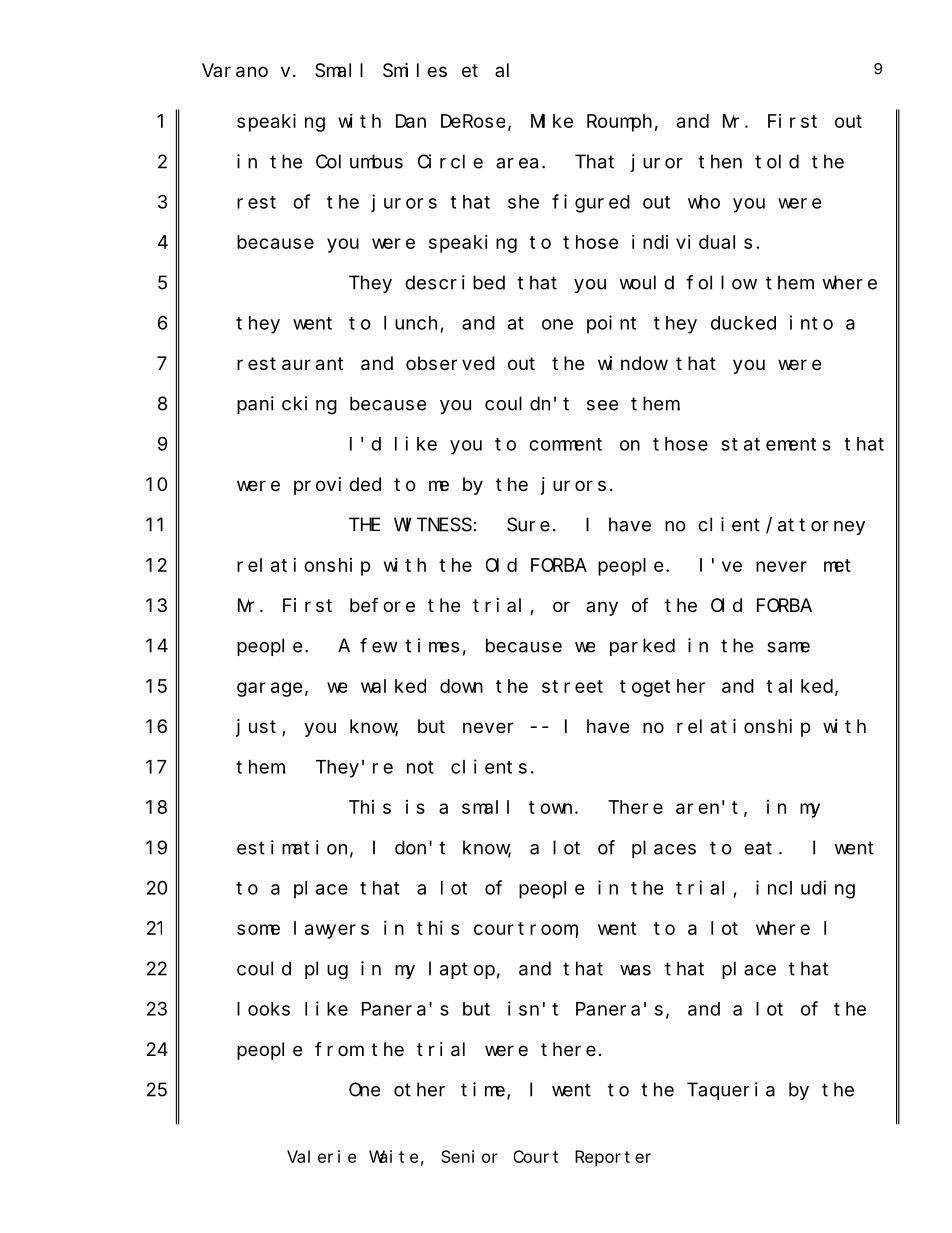  Describe the element at coordinates (777, 161) in the screenshot. I see `told` at that location.
